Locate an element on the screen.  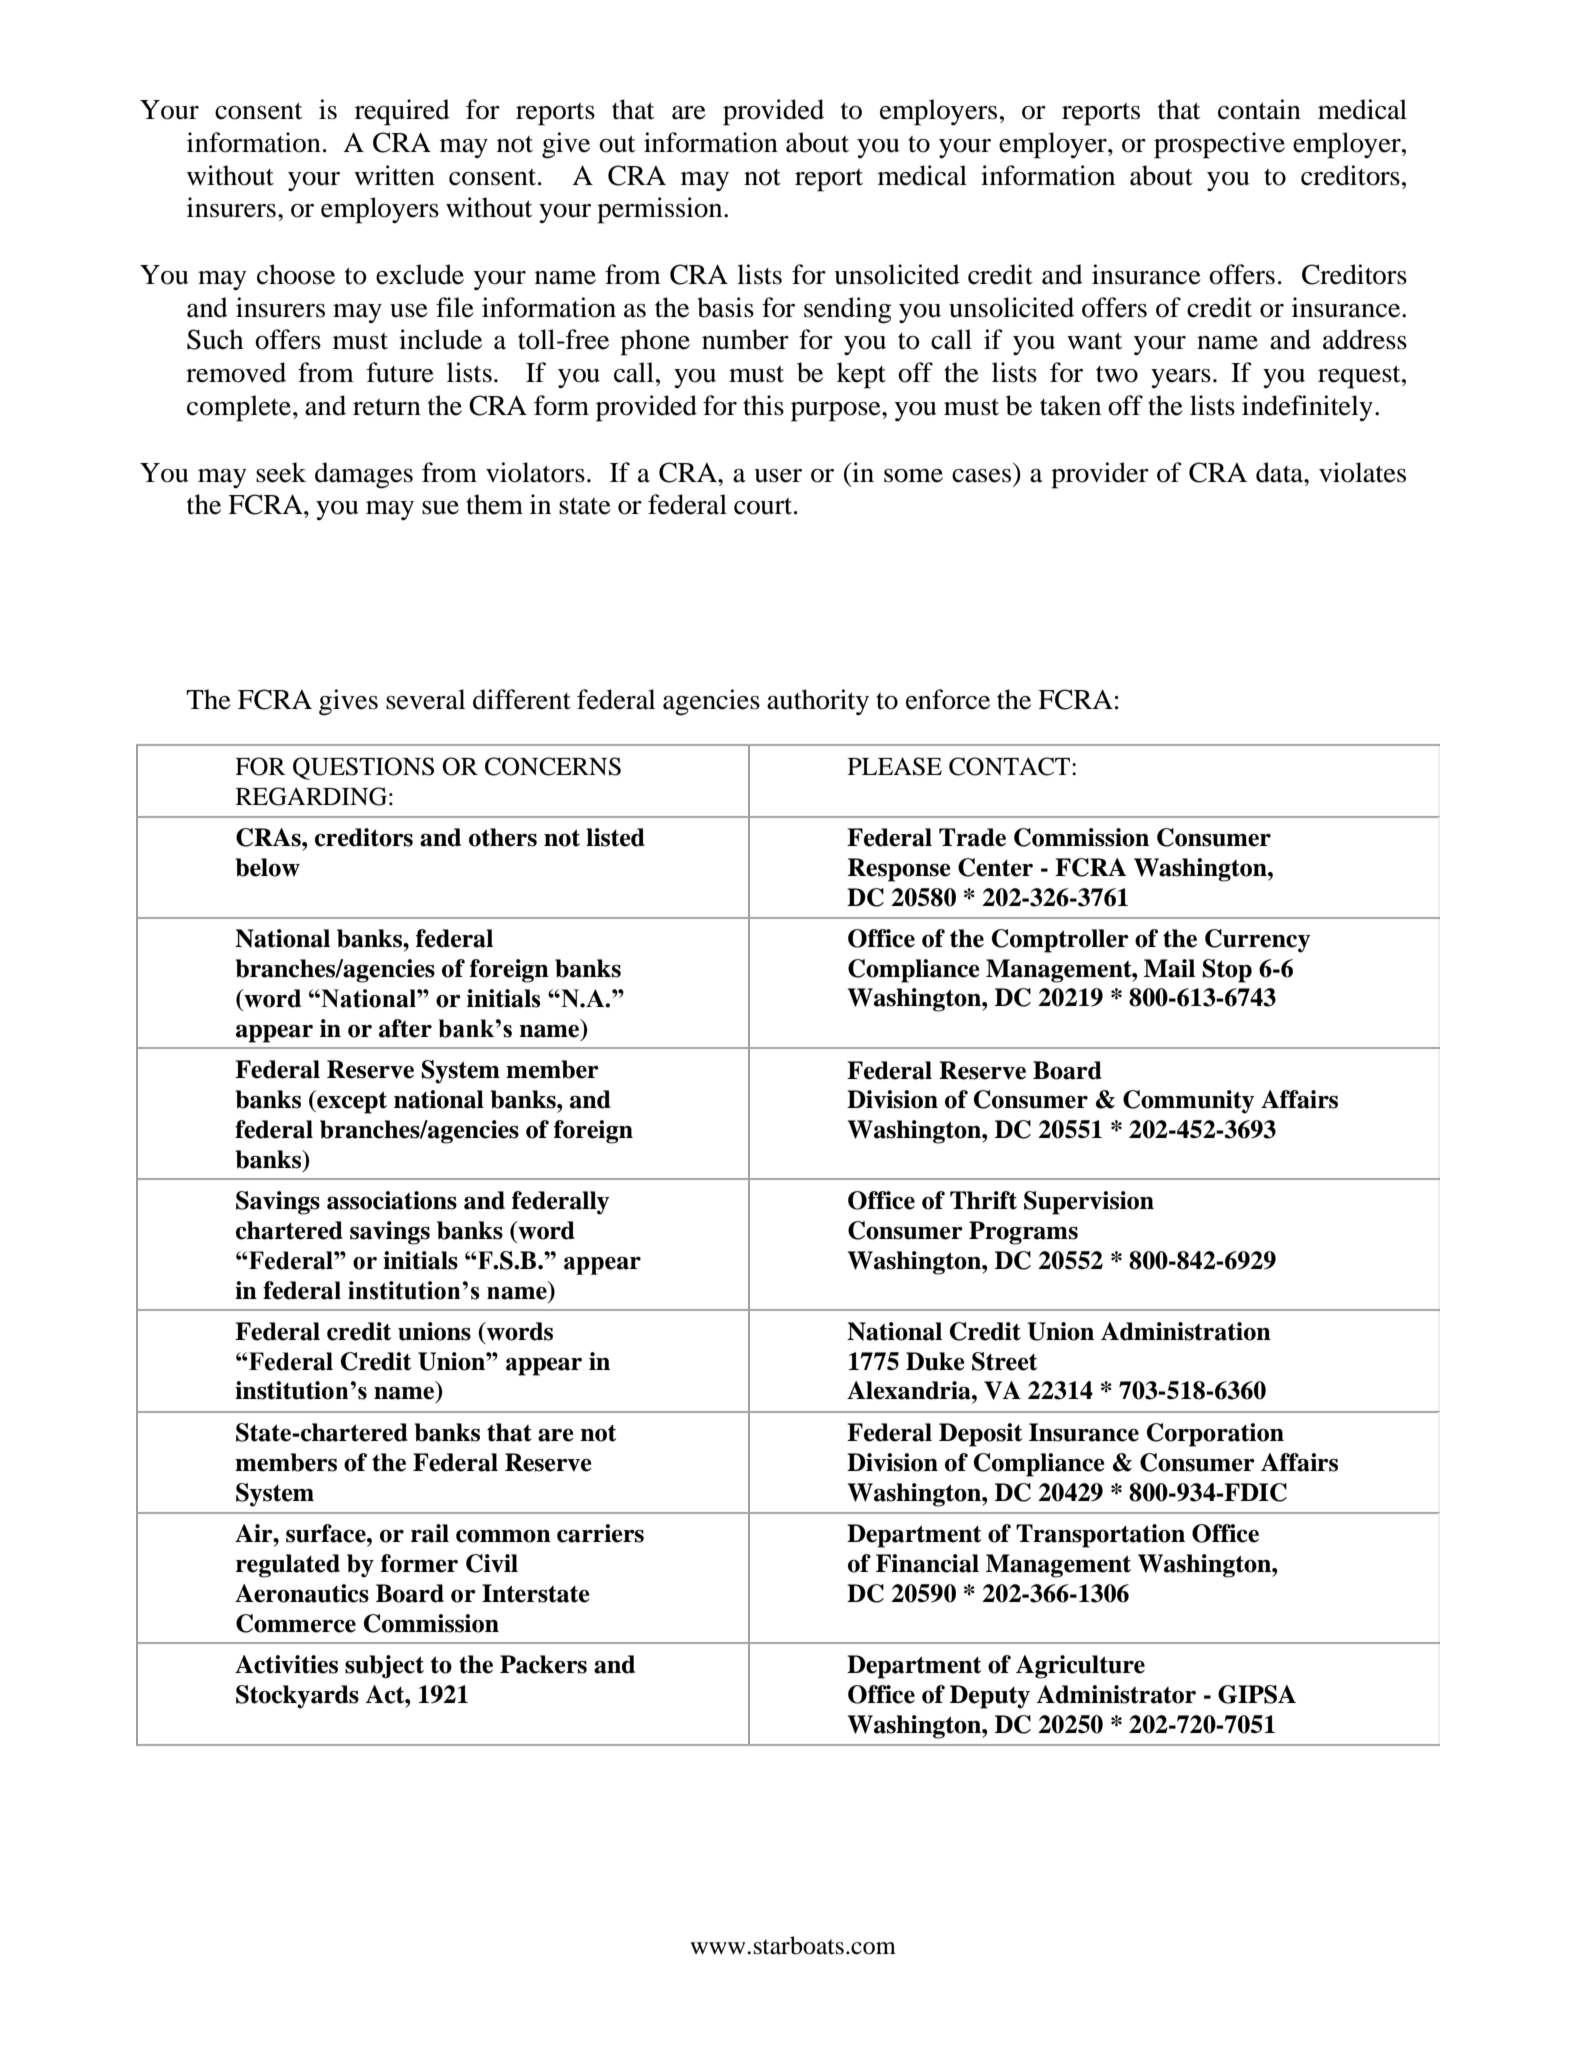
several is located at coordinates (425, 699).
